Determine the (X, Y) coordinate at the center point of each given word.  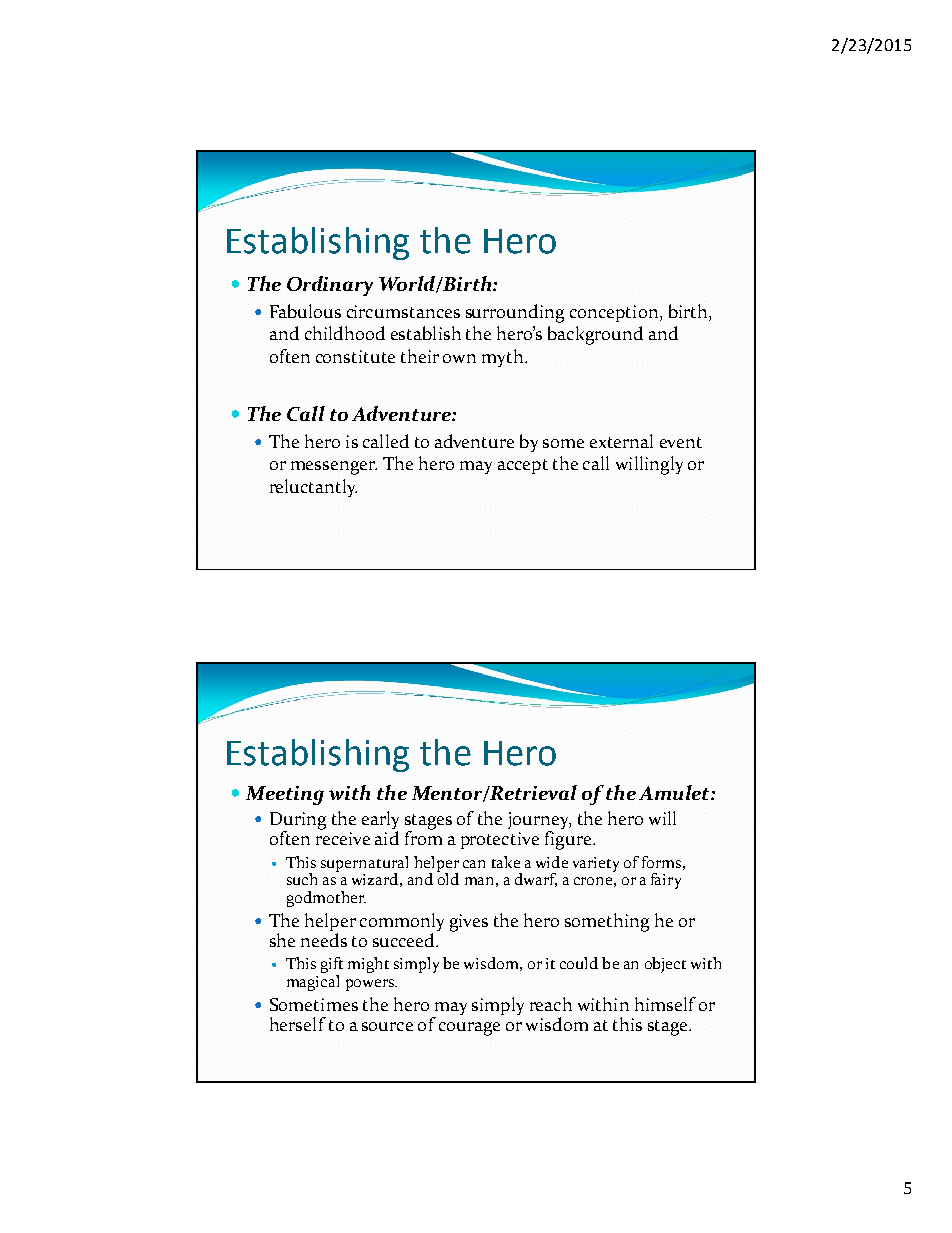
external (621, 441)
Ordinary (330, 286)
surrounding (515, 313)
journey (539, 822)
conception (615, 313)
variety (596, 864)
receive (343, 838)
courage (469, 1029)
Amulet (675, 792)
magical (313, 983)
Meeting (285, 795)
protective (500, 840)
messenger (334, 468)
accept (523, 466)
